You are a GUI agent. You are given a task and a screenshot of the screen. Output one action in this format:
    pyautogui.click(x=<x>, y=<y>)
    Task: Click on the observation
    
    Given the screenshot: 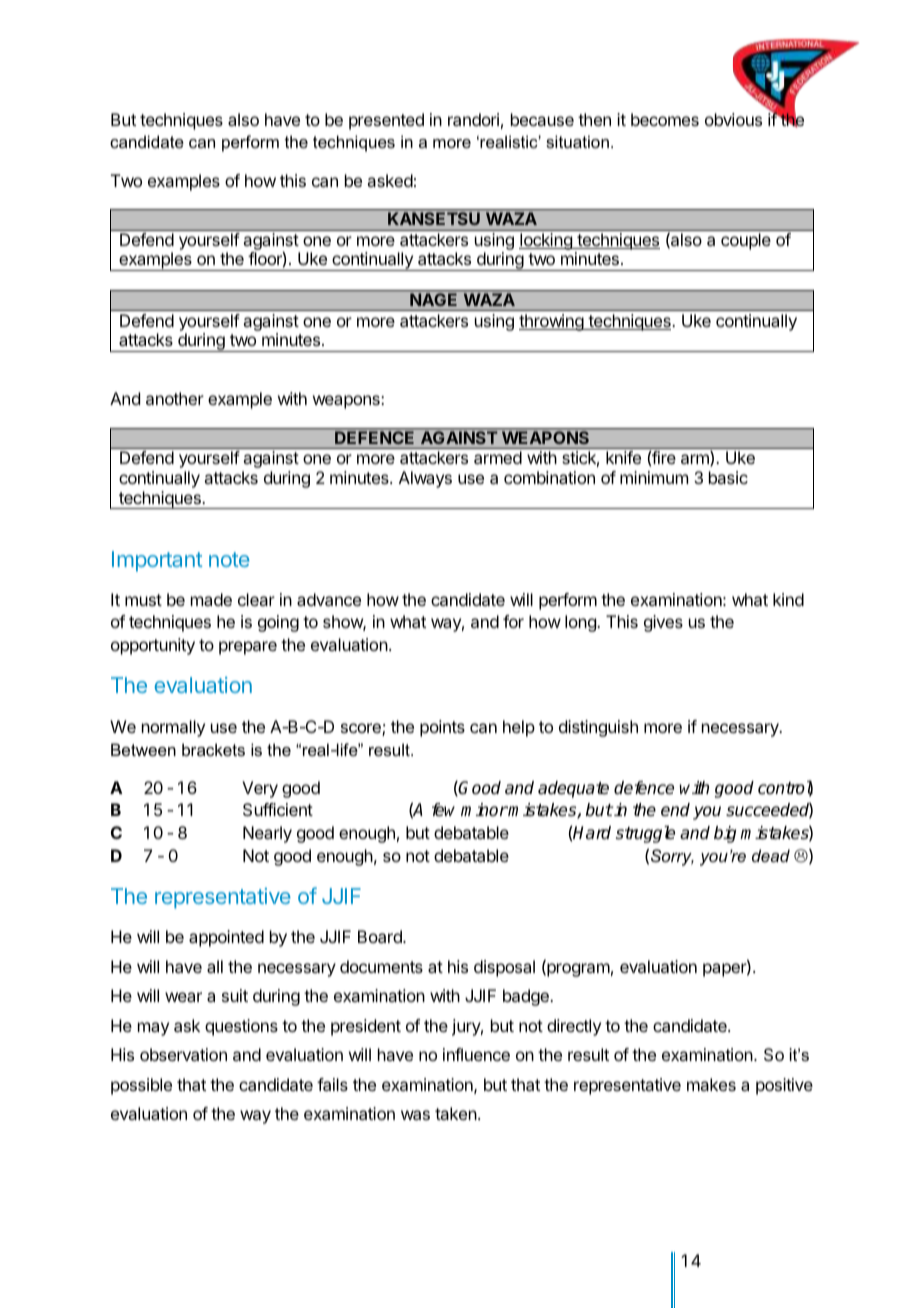 What is the action you would take?
    pyautogui.click(x=183, y=1054)
